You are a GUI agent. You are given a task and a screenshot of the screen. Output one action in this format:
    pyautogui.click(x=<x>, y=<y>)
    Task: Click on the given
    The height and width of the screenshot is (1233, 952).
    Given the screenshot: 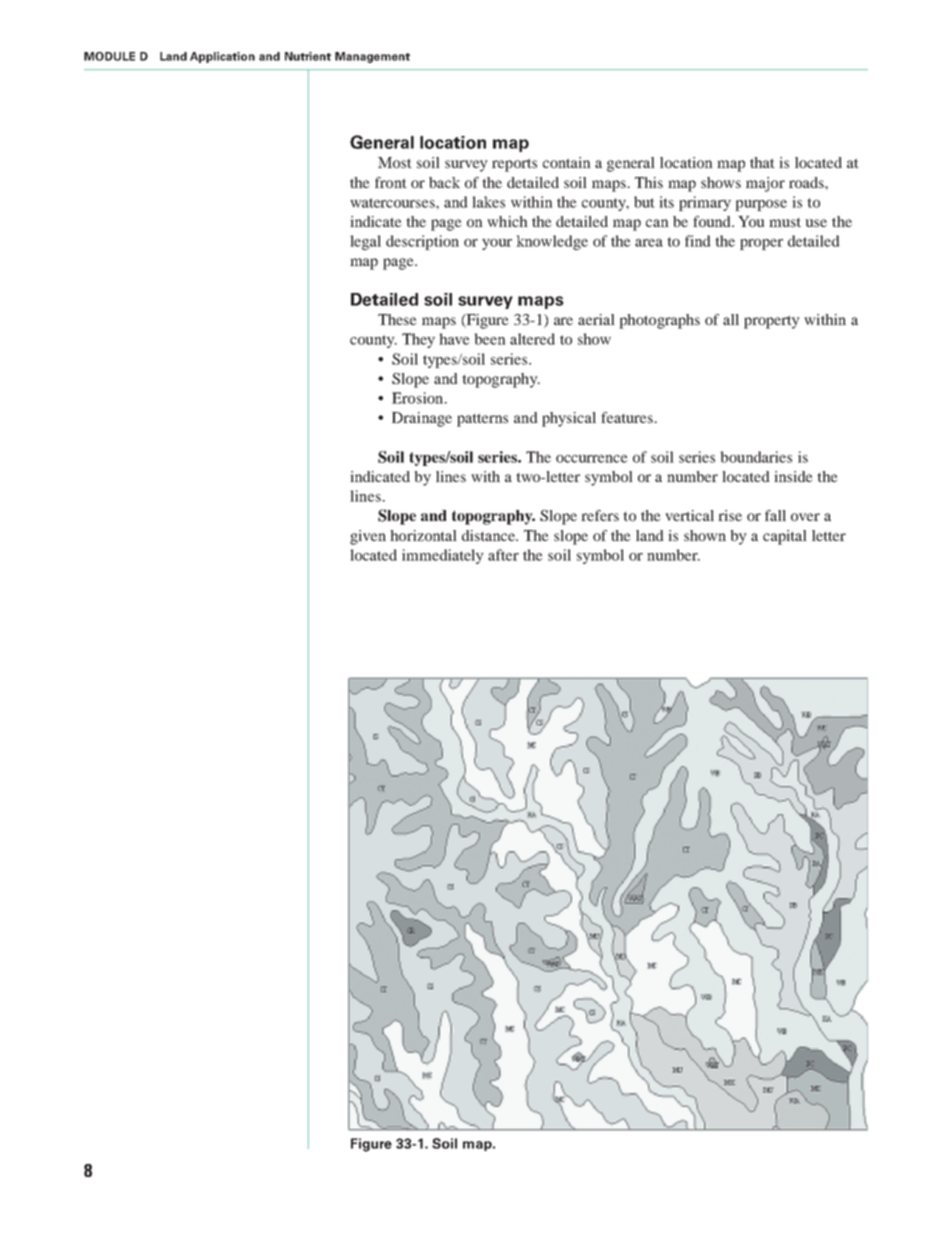 What is the action you would take?
    pyautogui.click(x=368, y=537)
